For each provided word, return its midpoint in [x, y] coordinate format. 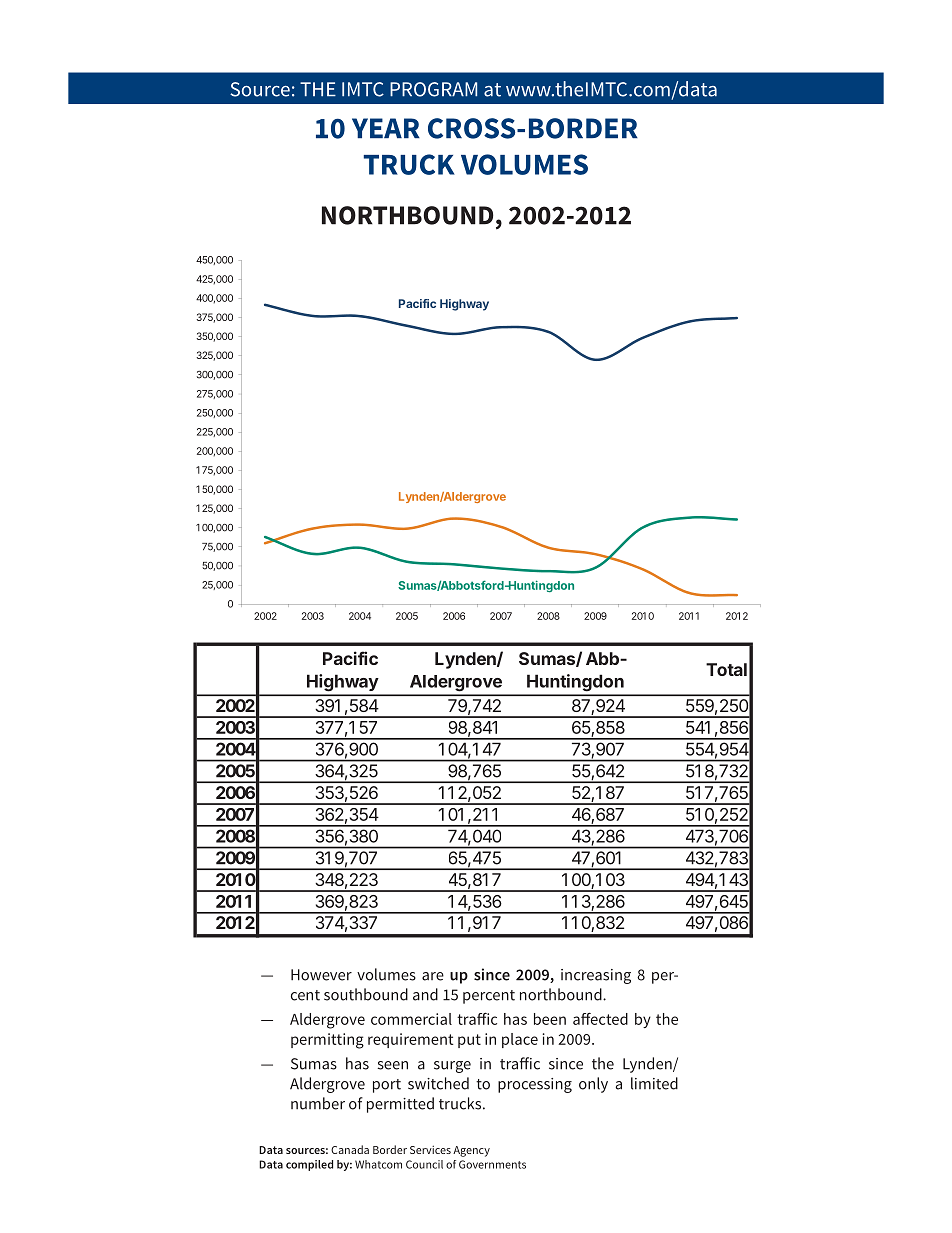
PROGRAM [433, 89]
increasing [596, 976]
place [520, 1040]
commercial [411, 1019]
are [433, 976]
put [469, 1041]
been [550, 1019]
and [425, 994]
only [593, 1085]
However [321, 975]
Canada [350, 1149]
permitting [327, 1041]
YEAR [386, 128]
